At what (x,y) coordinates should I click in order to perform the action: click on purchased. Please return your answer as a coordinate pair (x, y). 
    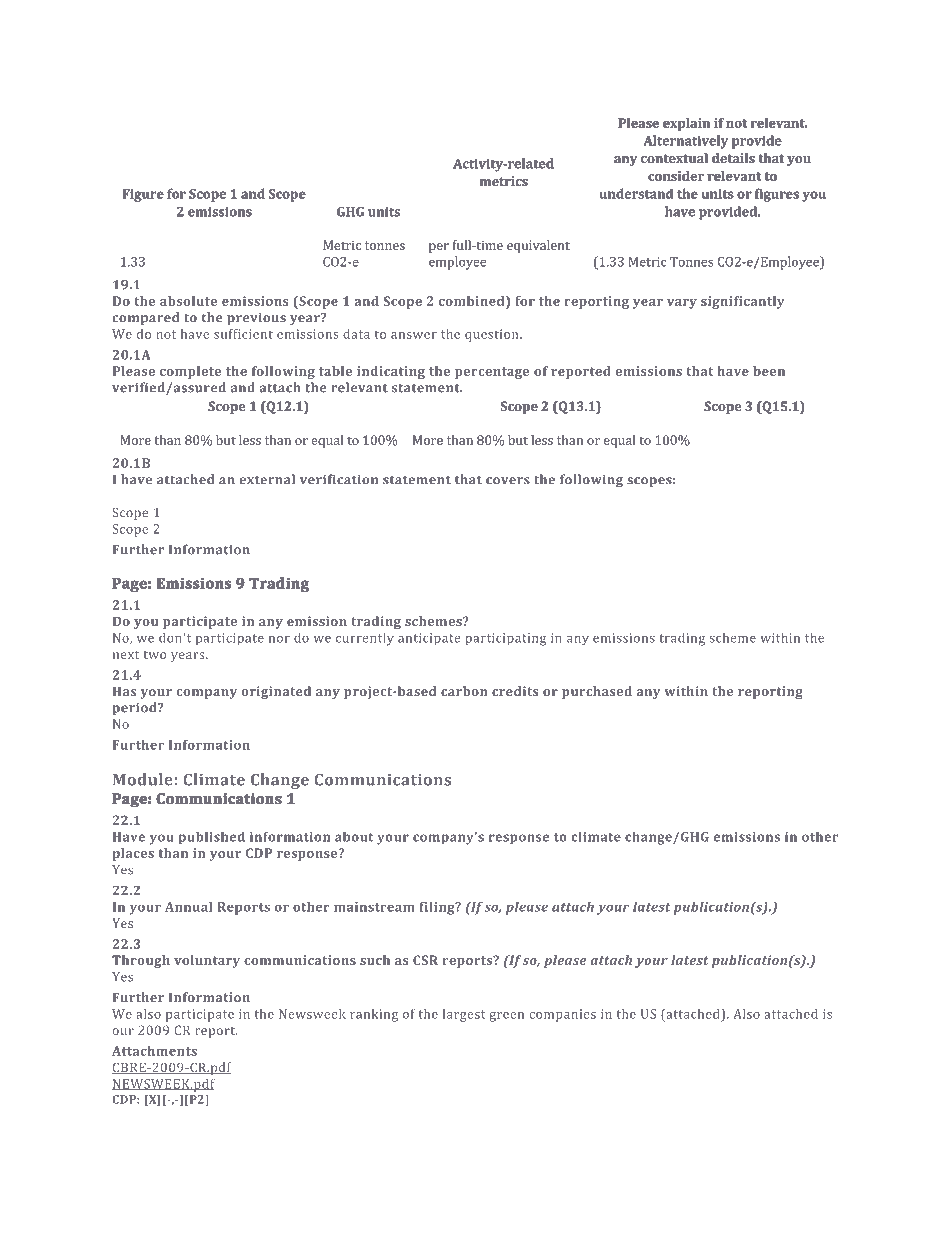
    Looking at the image, I should click on (597, 692).
